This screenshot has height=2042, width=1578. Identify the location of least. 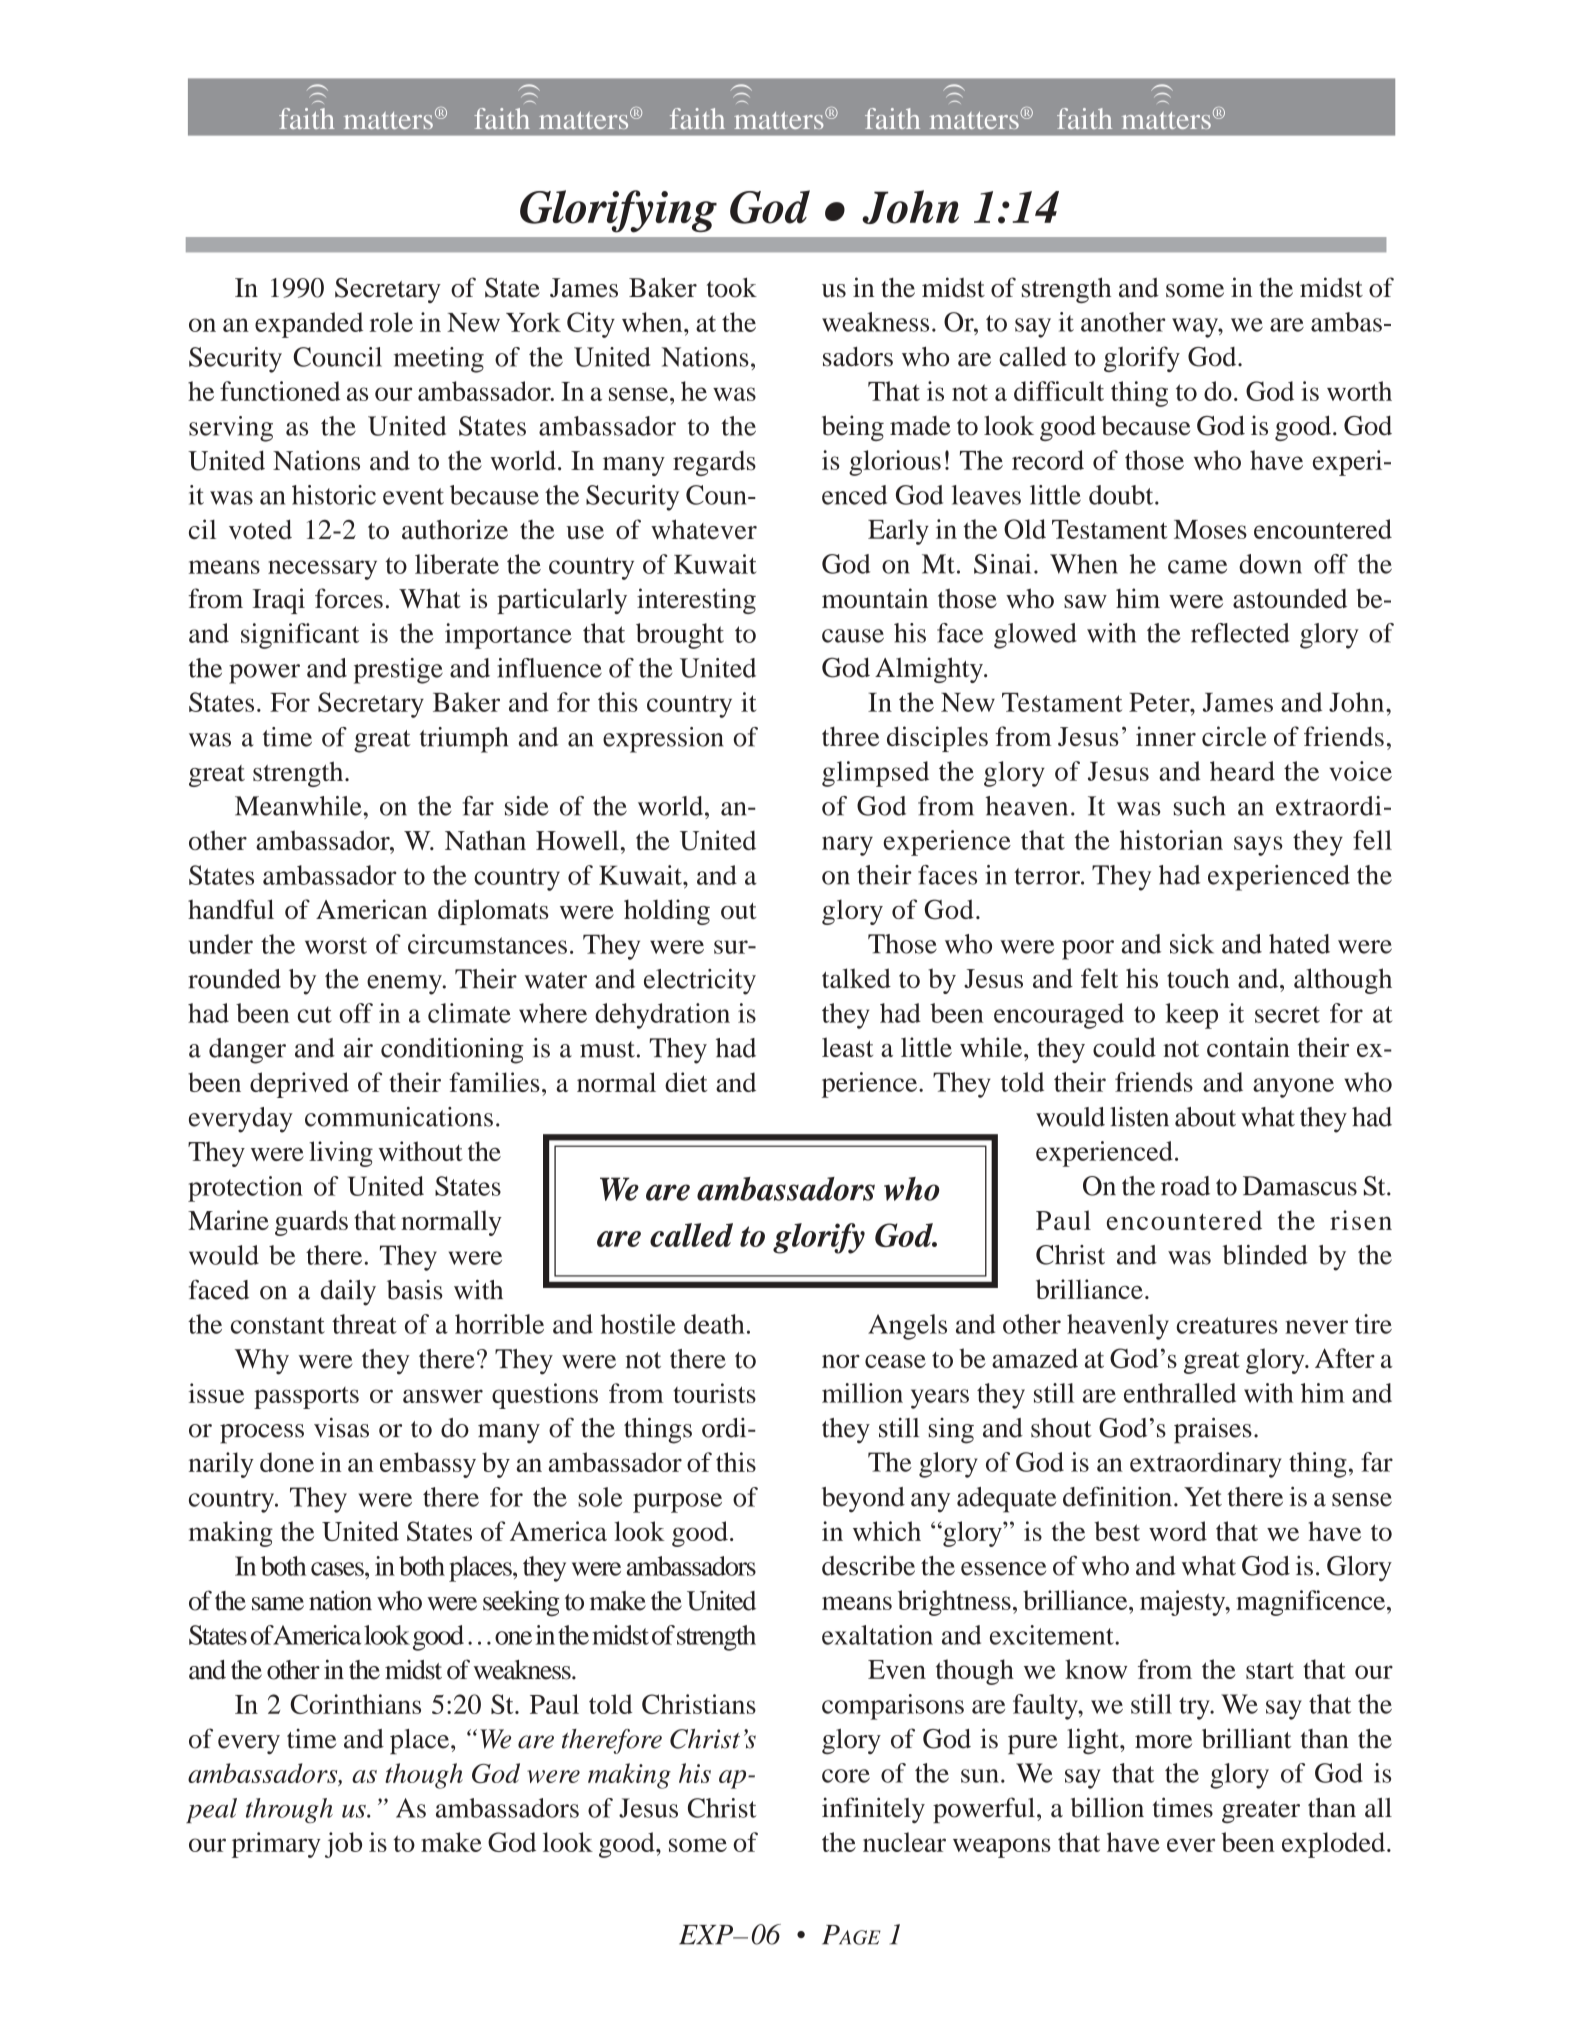
(847, 1047).
